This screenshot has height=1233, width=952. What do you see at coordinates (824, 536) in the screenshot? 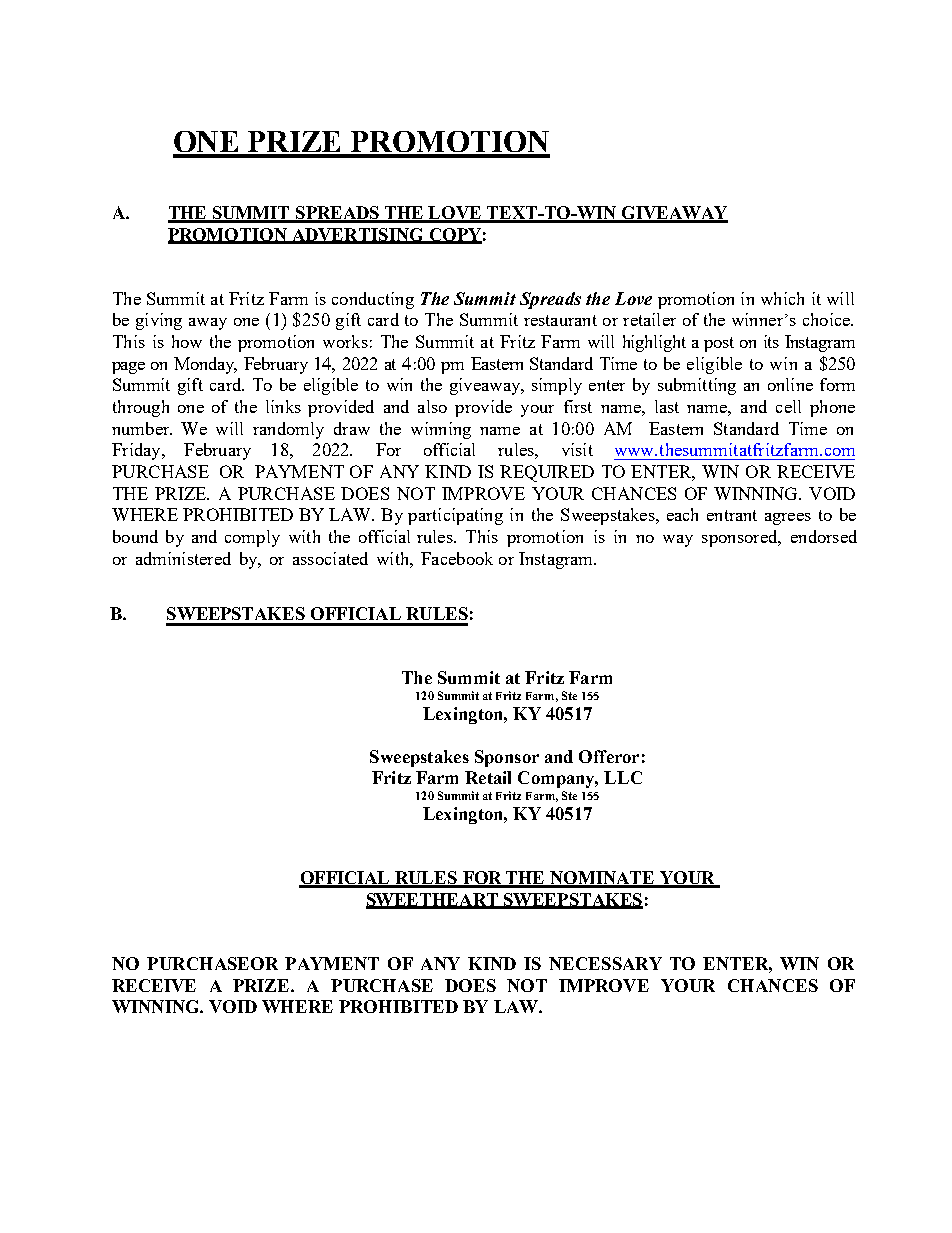
I see `endorsed` at bounding box center [824, 536].
